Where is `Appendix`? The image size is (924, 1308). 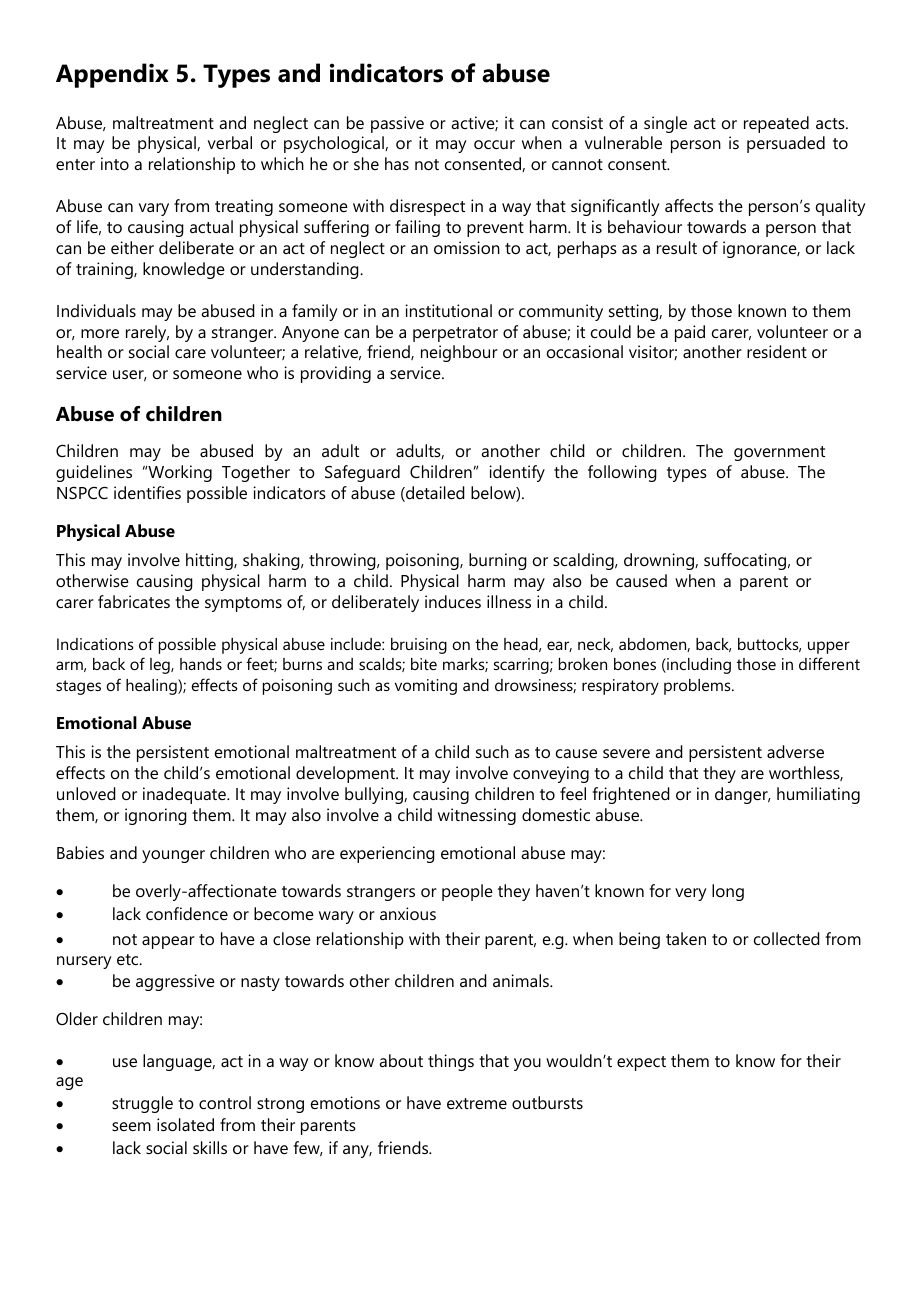 Appendix is located at coordinates (112, 75).
